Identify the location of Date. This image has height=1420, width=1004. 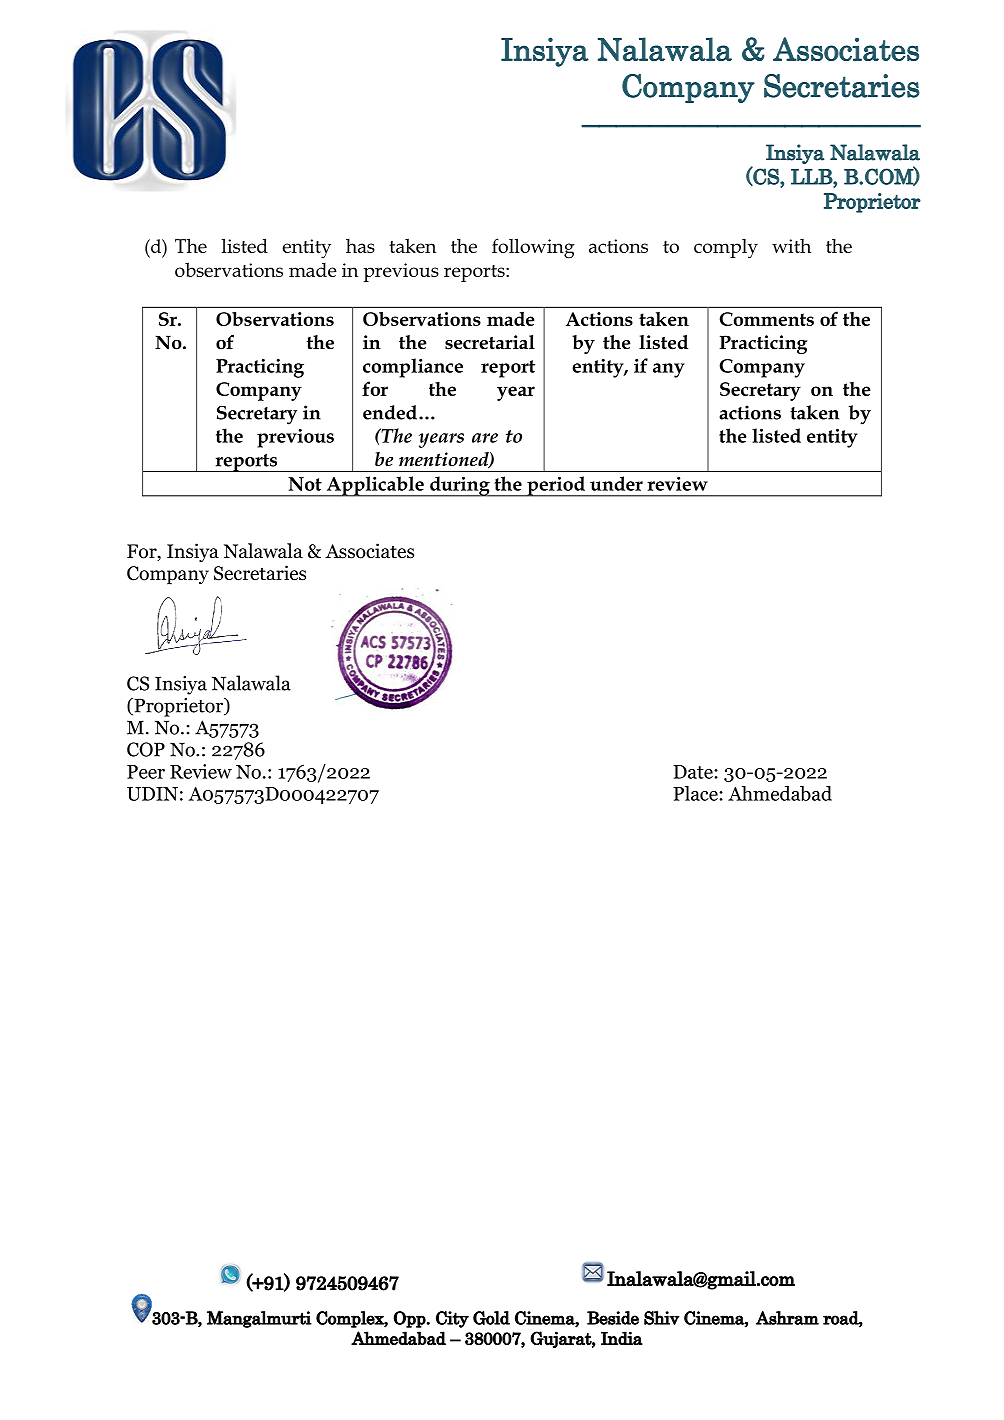
(694, 772).
